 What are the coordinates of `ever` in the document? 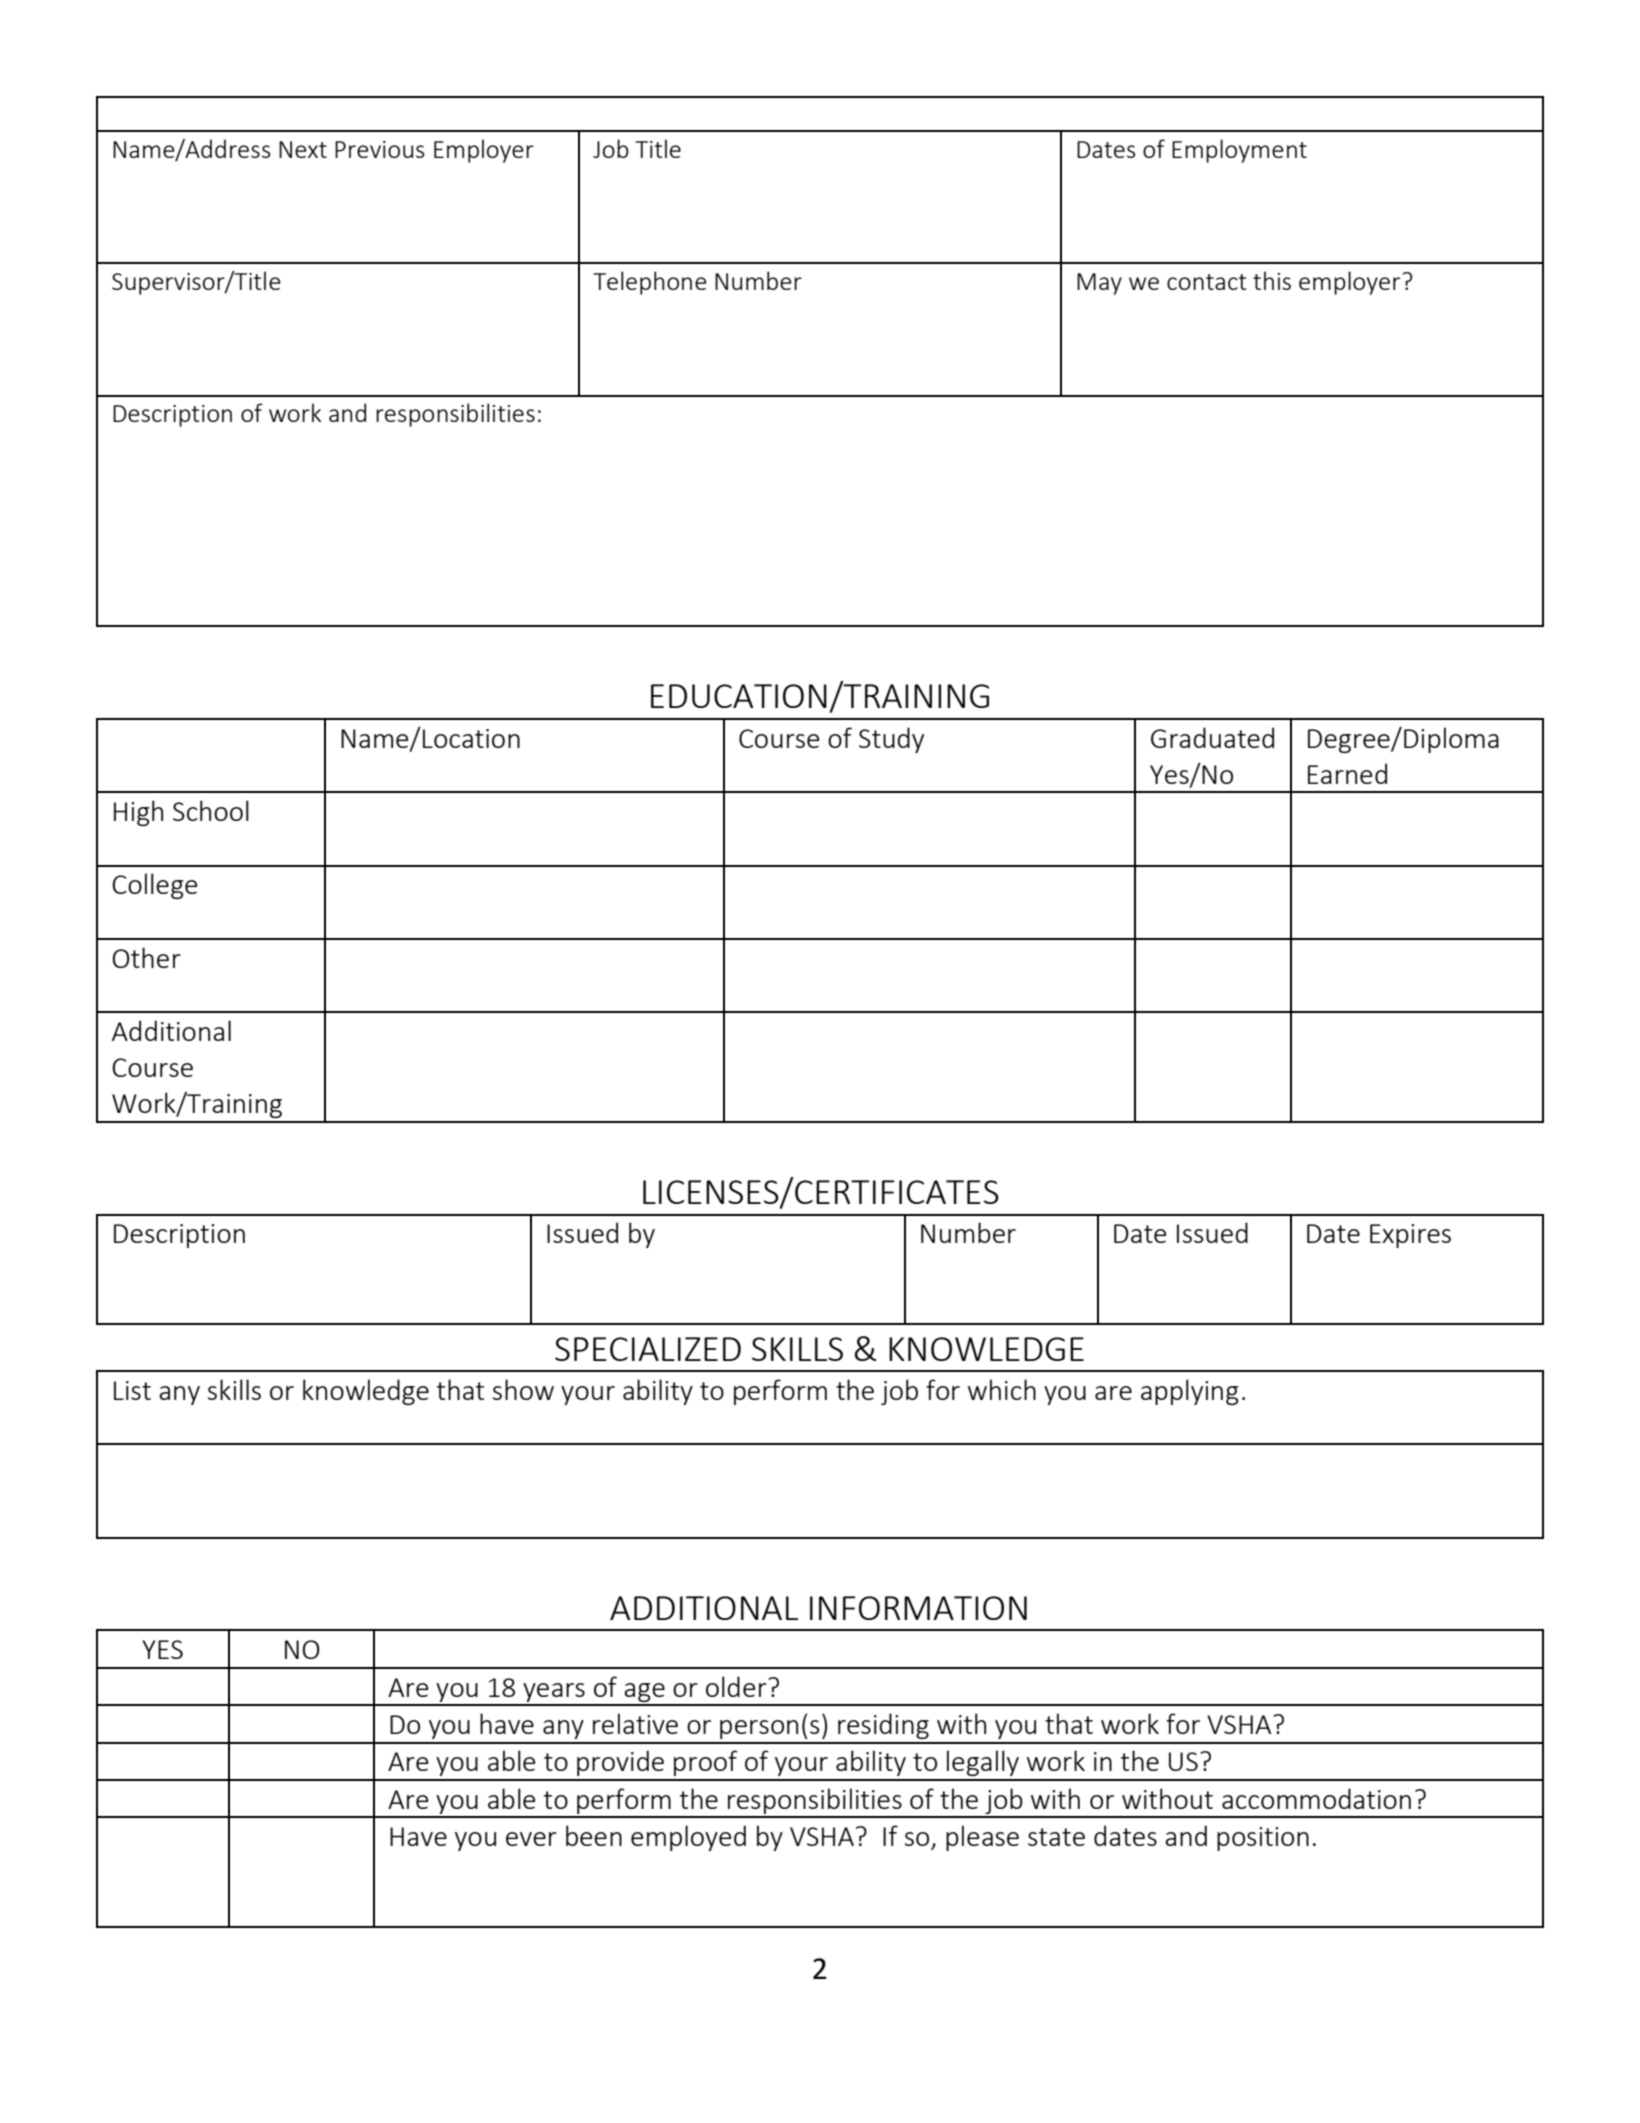 It's located at (531, 1839).
